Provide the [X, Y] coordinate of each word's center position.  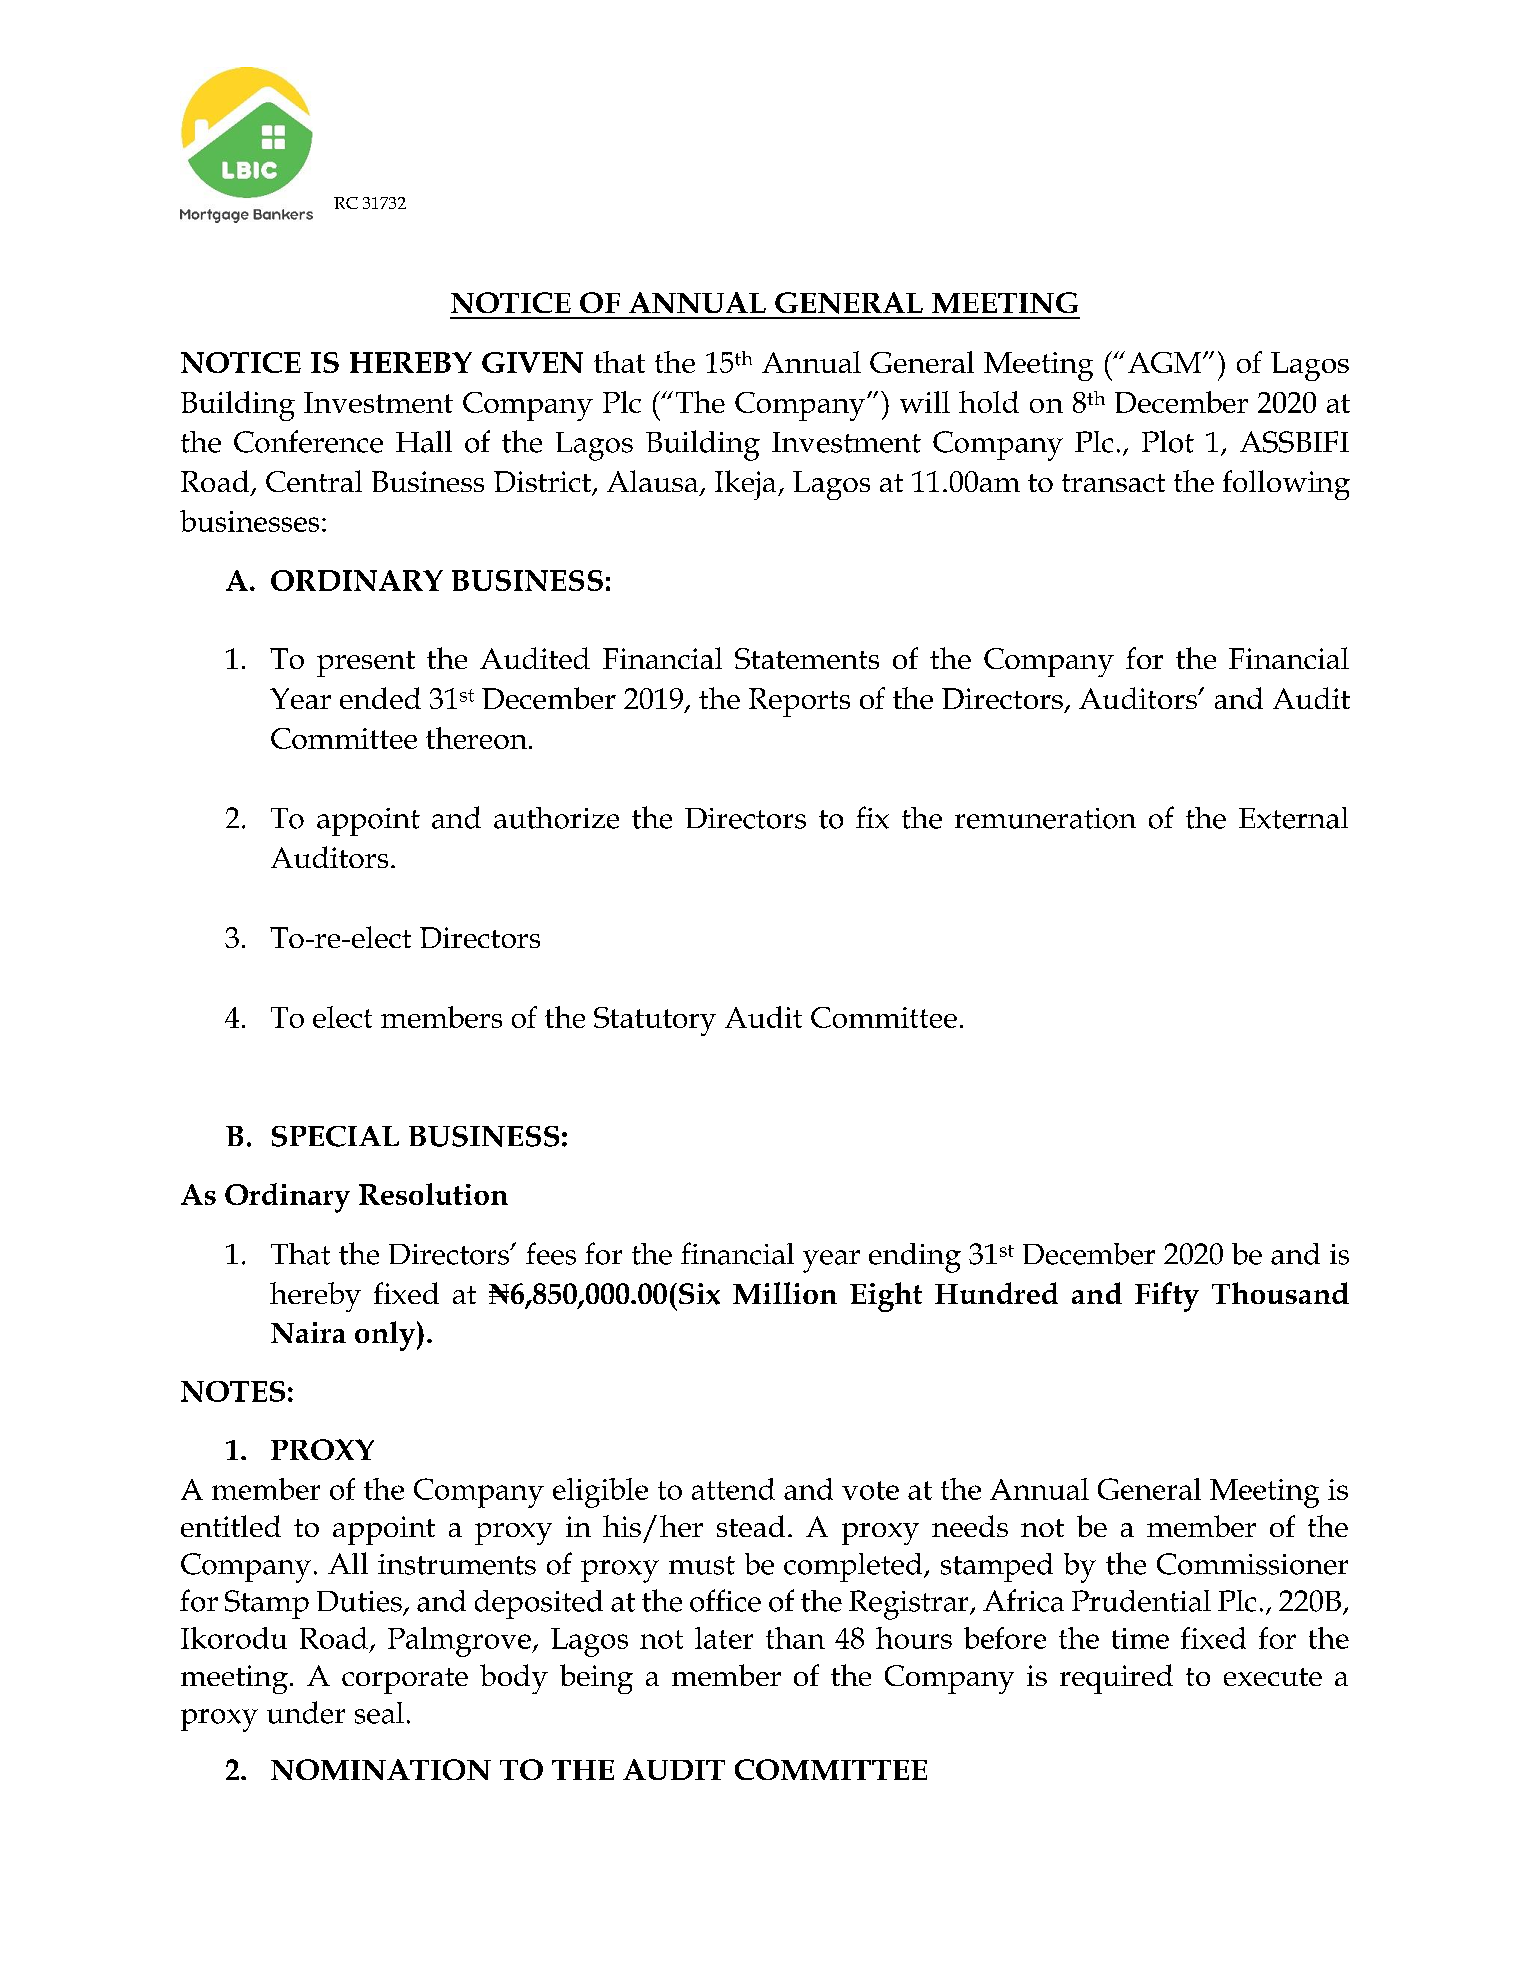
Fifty [1167, 1297]
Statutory [655, 1021]
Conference [308, 441]
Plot [1168, 441]
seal [379, 1713]
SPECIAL [335, 1136]
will [925, 402]
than [795, 1638]
